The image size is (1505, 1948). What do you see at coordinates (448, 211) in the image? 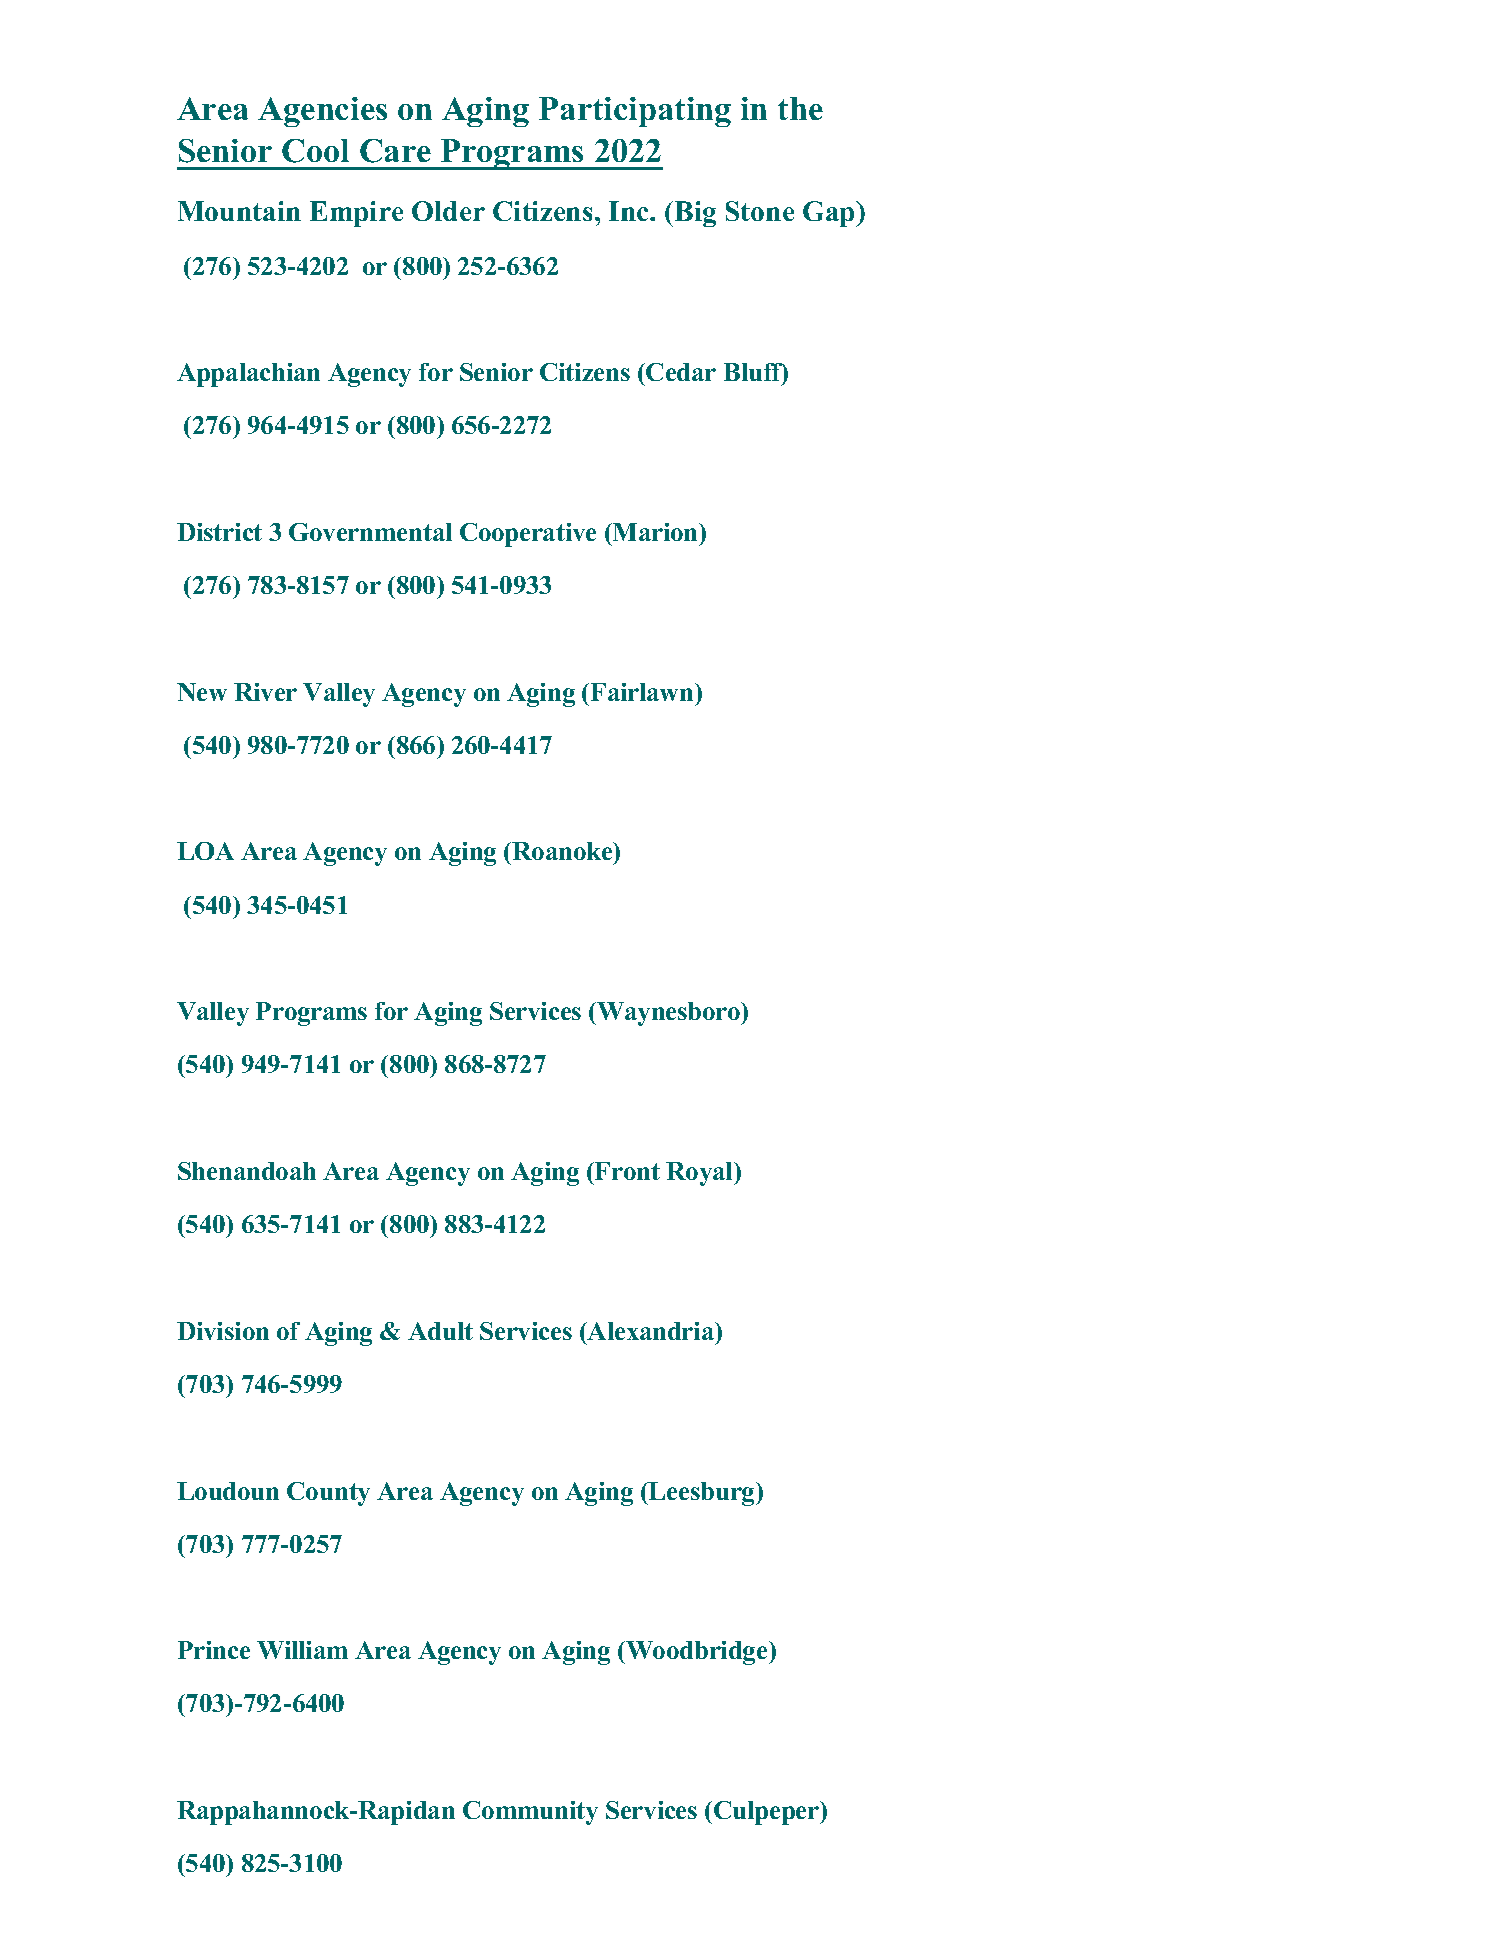
I see `Older` at bounding box center [448, 211].
